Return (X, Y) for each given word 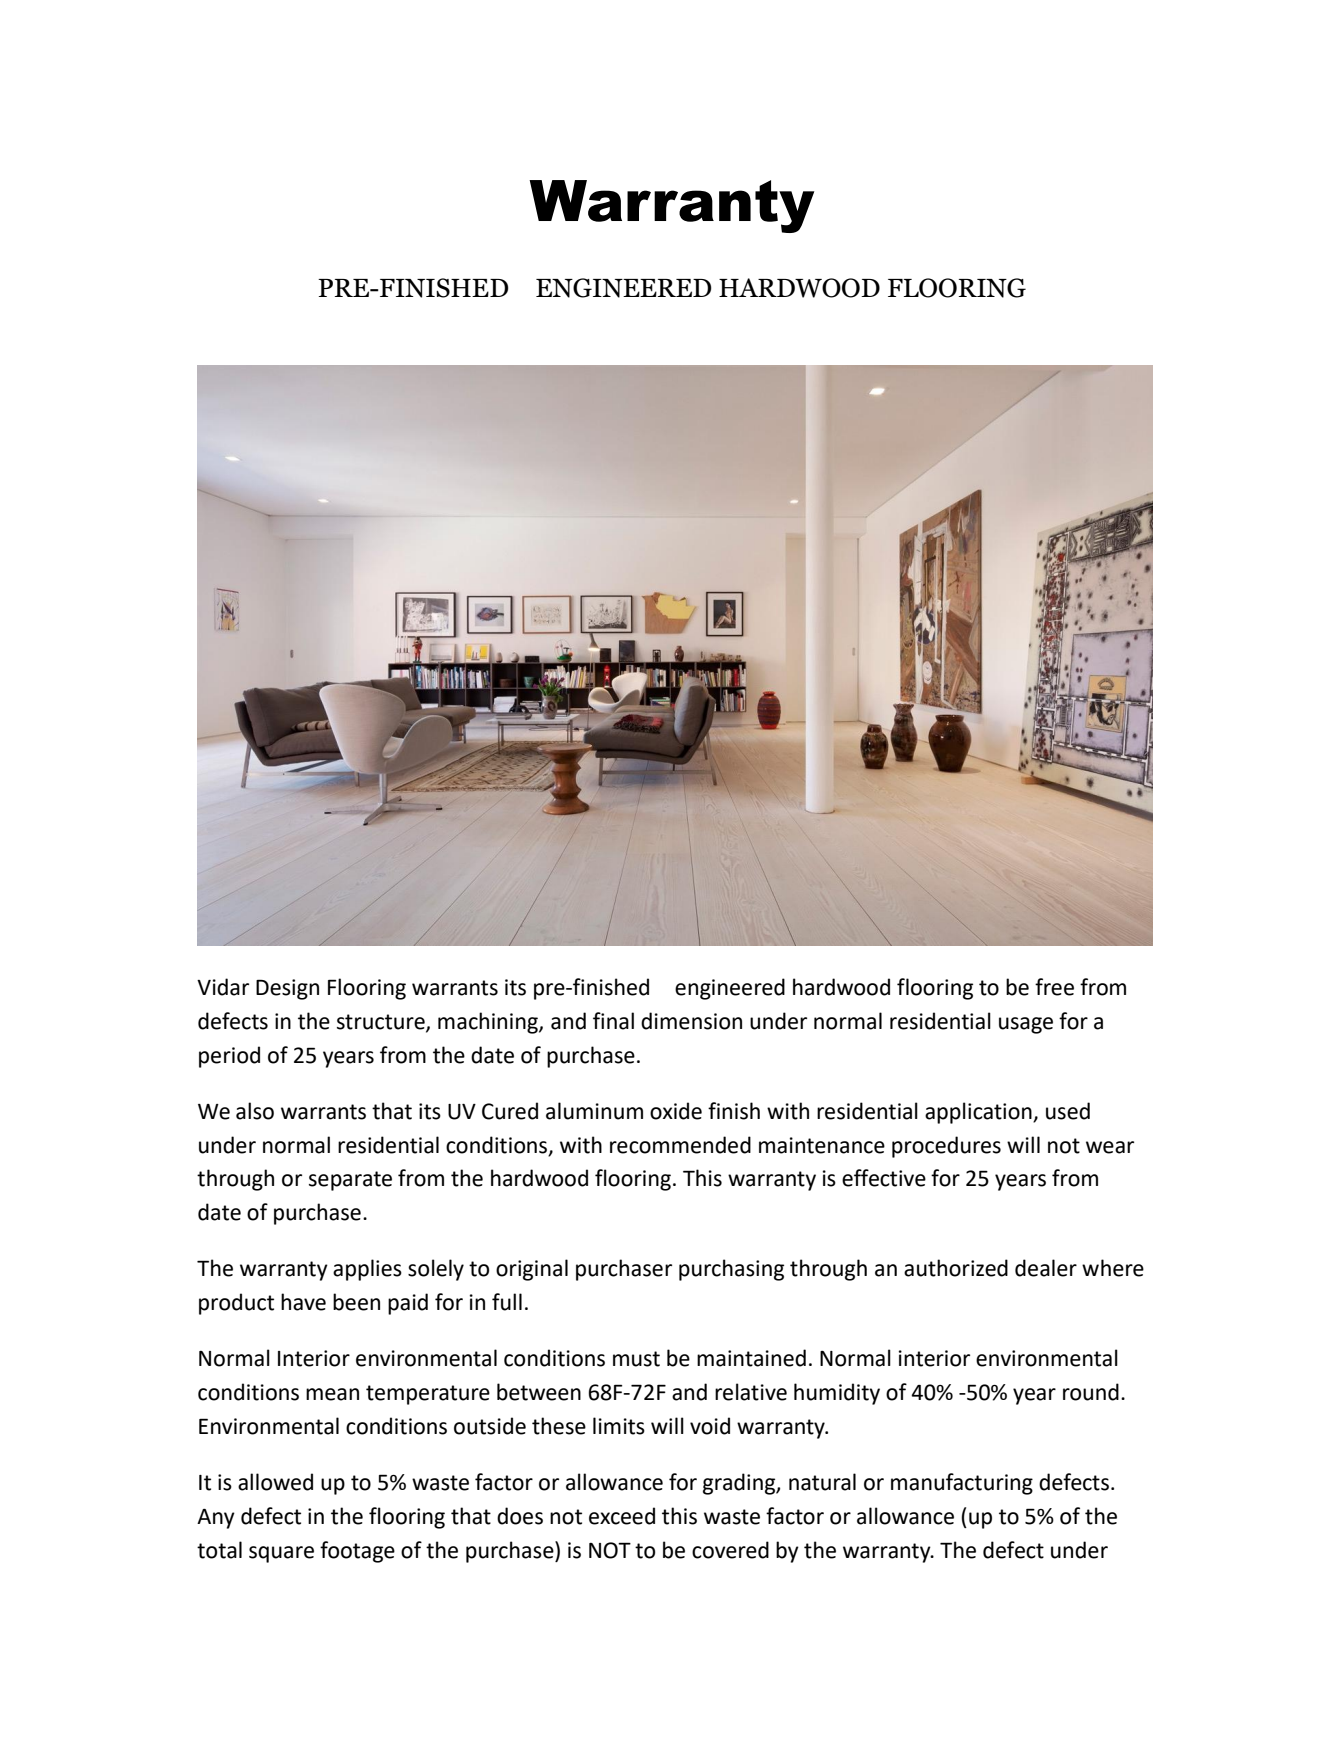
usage (1026, 1025)
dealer (1046, 1268)
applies (367, 1270)
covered (730, 1550)
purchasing (731, 1270)
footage (357, 1552)
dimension (691, 1021)
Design (287, 989)
